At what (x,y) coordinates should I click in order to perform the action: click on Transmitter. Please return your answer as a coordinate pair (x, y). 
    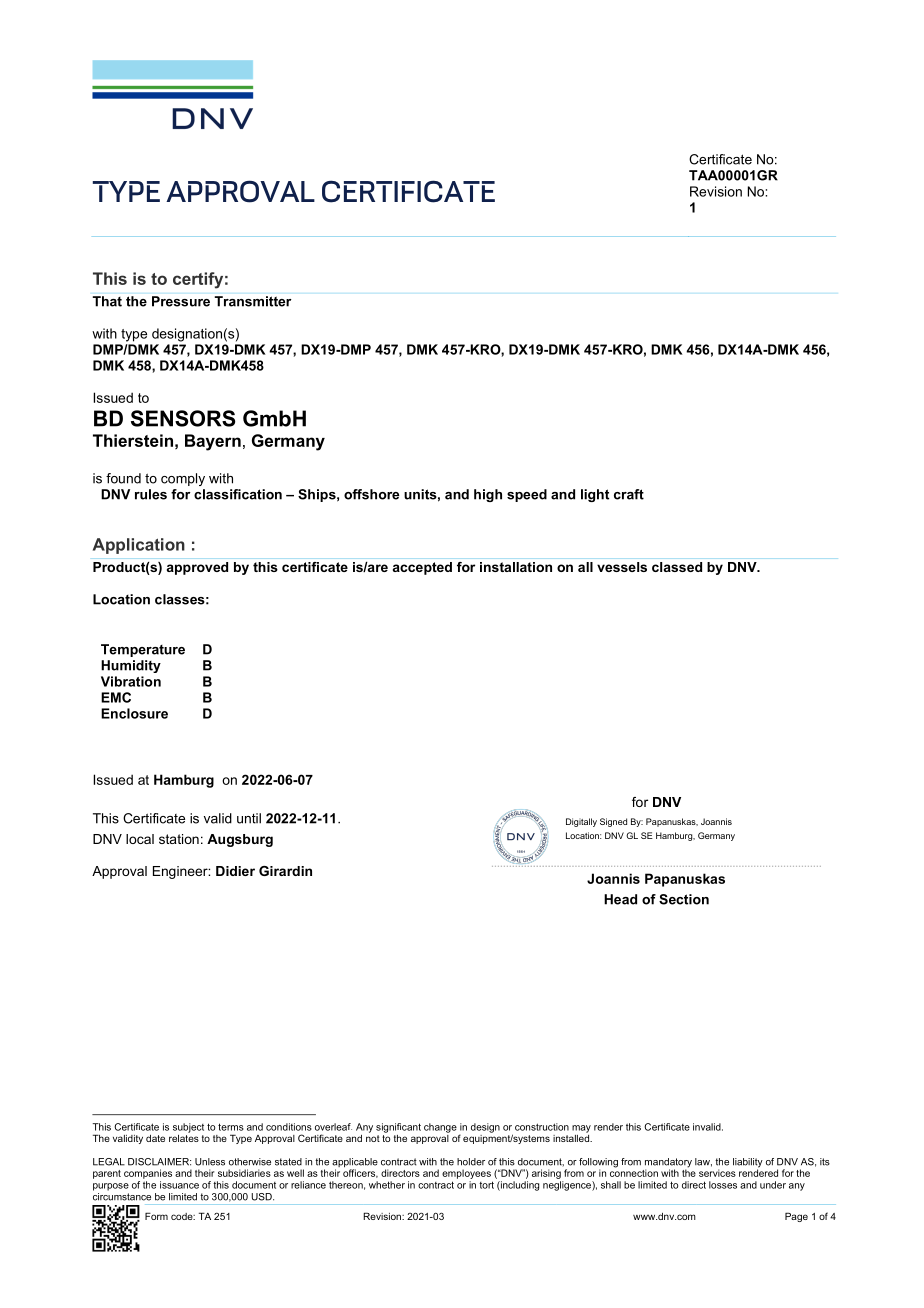
    Looking at the image, I should click on (253, 301).
